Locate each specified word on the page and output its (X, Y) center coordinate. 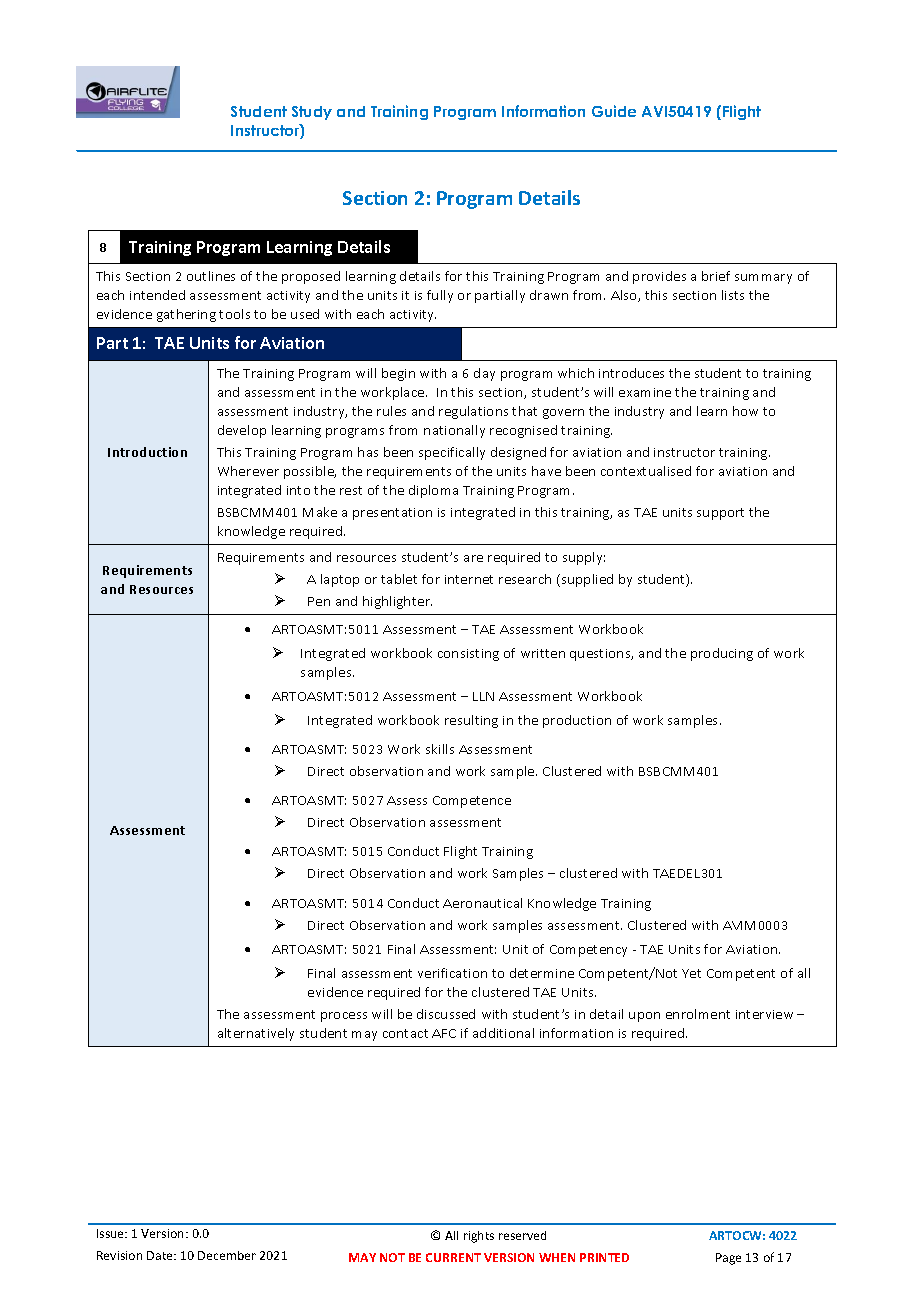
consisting (468, 655)
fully (440, 296)
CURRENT (453, 1257)
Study (312, 113)
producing (722, 654)
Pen (319, 601)
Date (161, 1255)
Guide (614, 111)
